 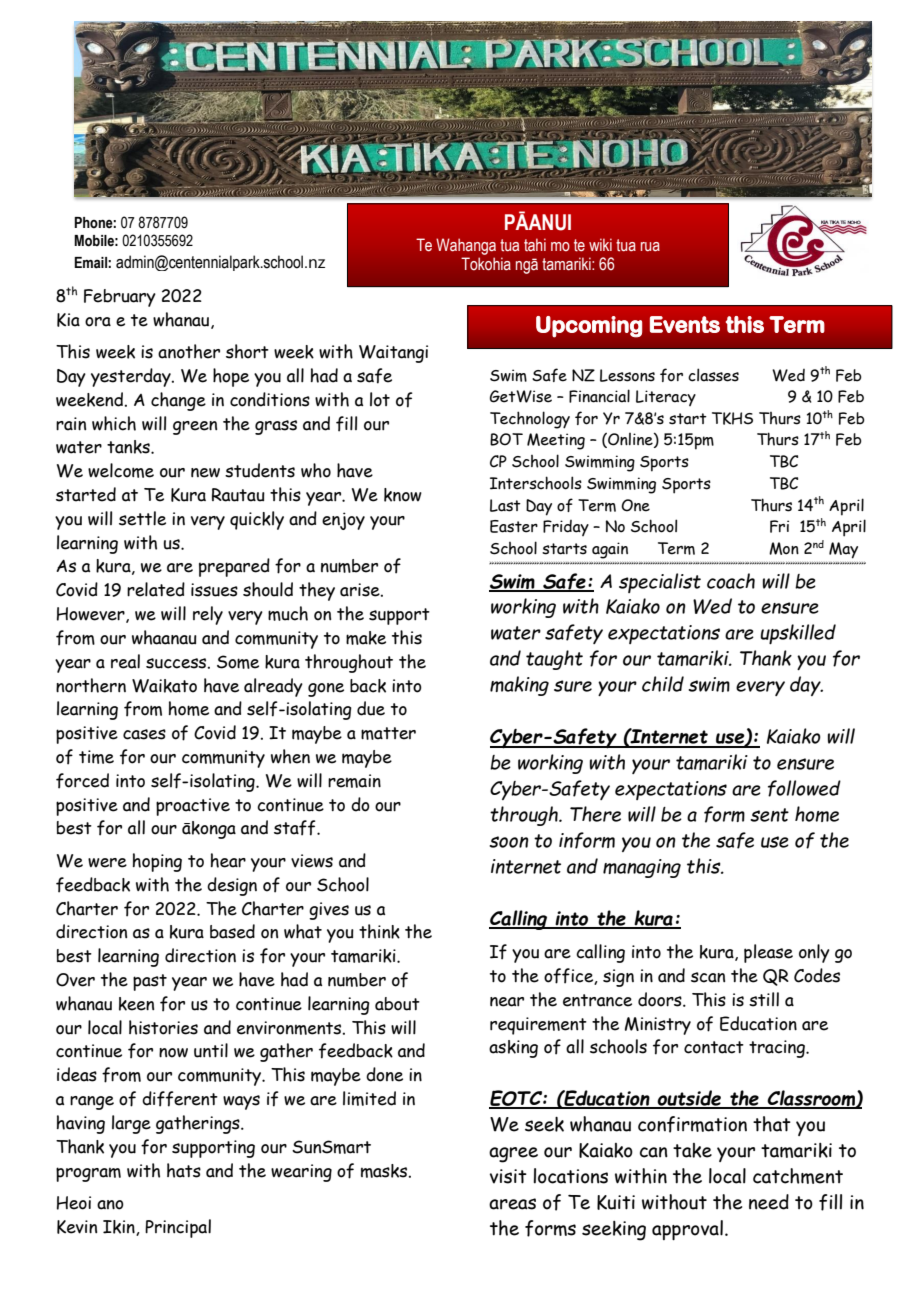 I want to click on child, so click(x=663, y=684).
